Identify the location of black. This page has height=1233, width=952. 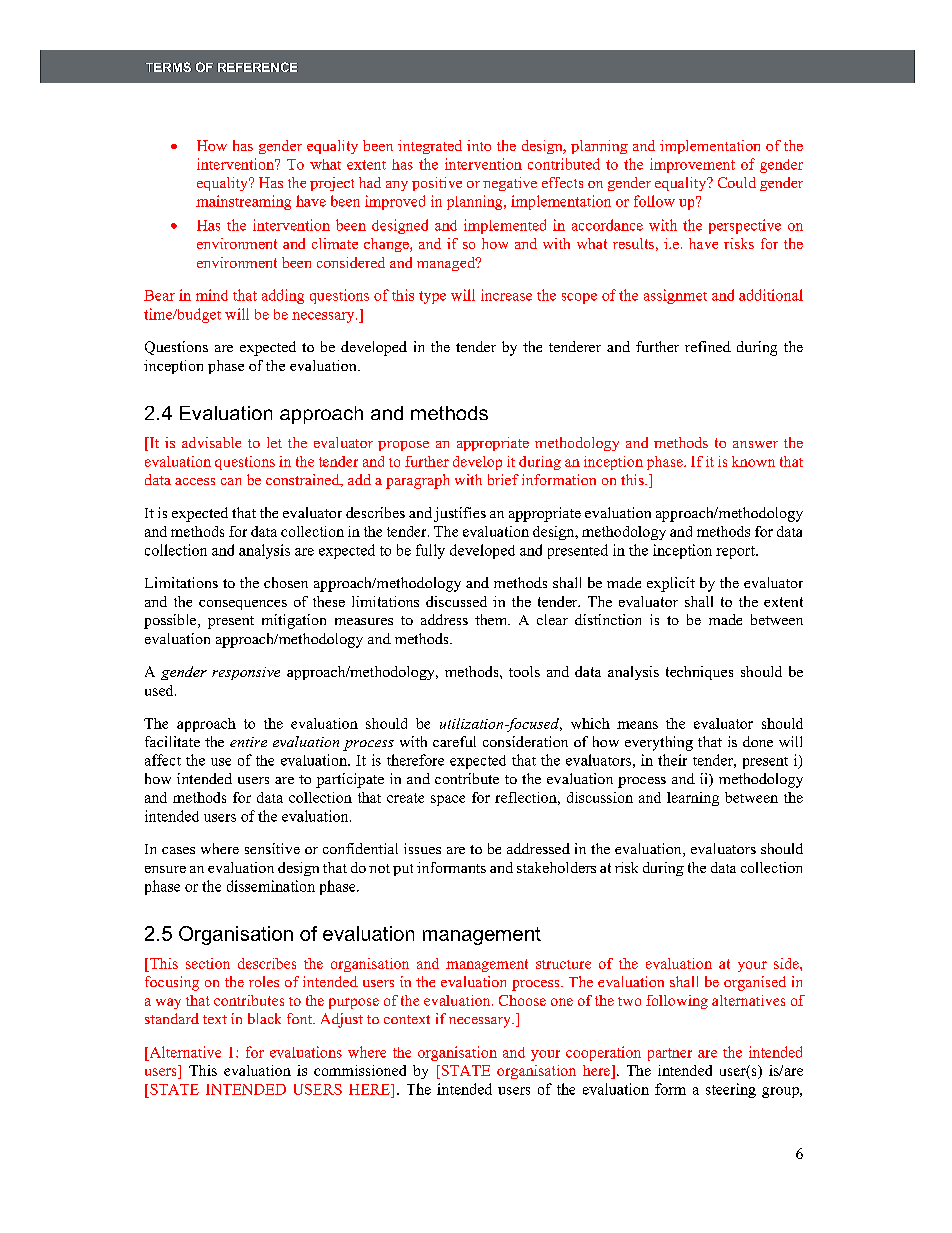
(264, 1018).
